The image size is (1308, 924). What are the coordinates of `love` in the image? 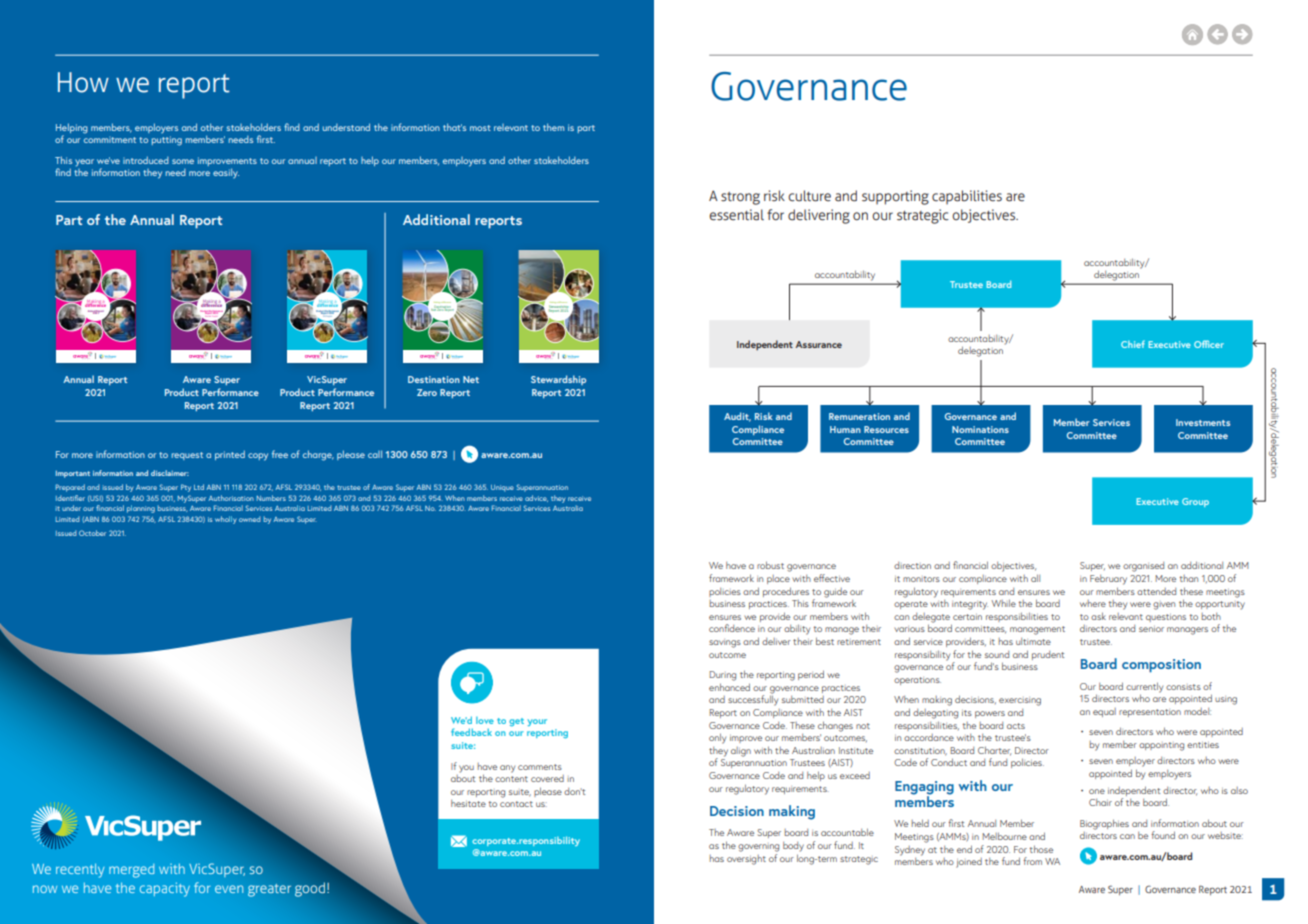 It's located at (485, 720).
